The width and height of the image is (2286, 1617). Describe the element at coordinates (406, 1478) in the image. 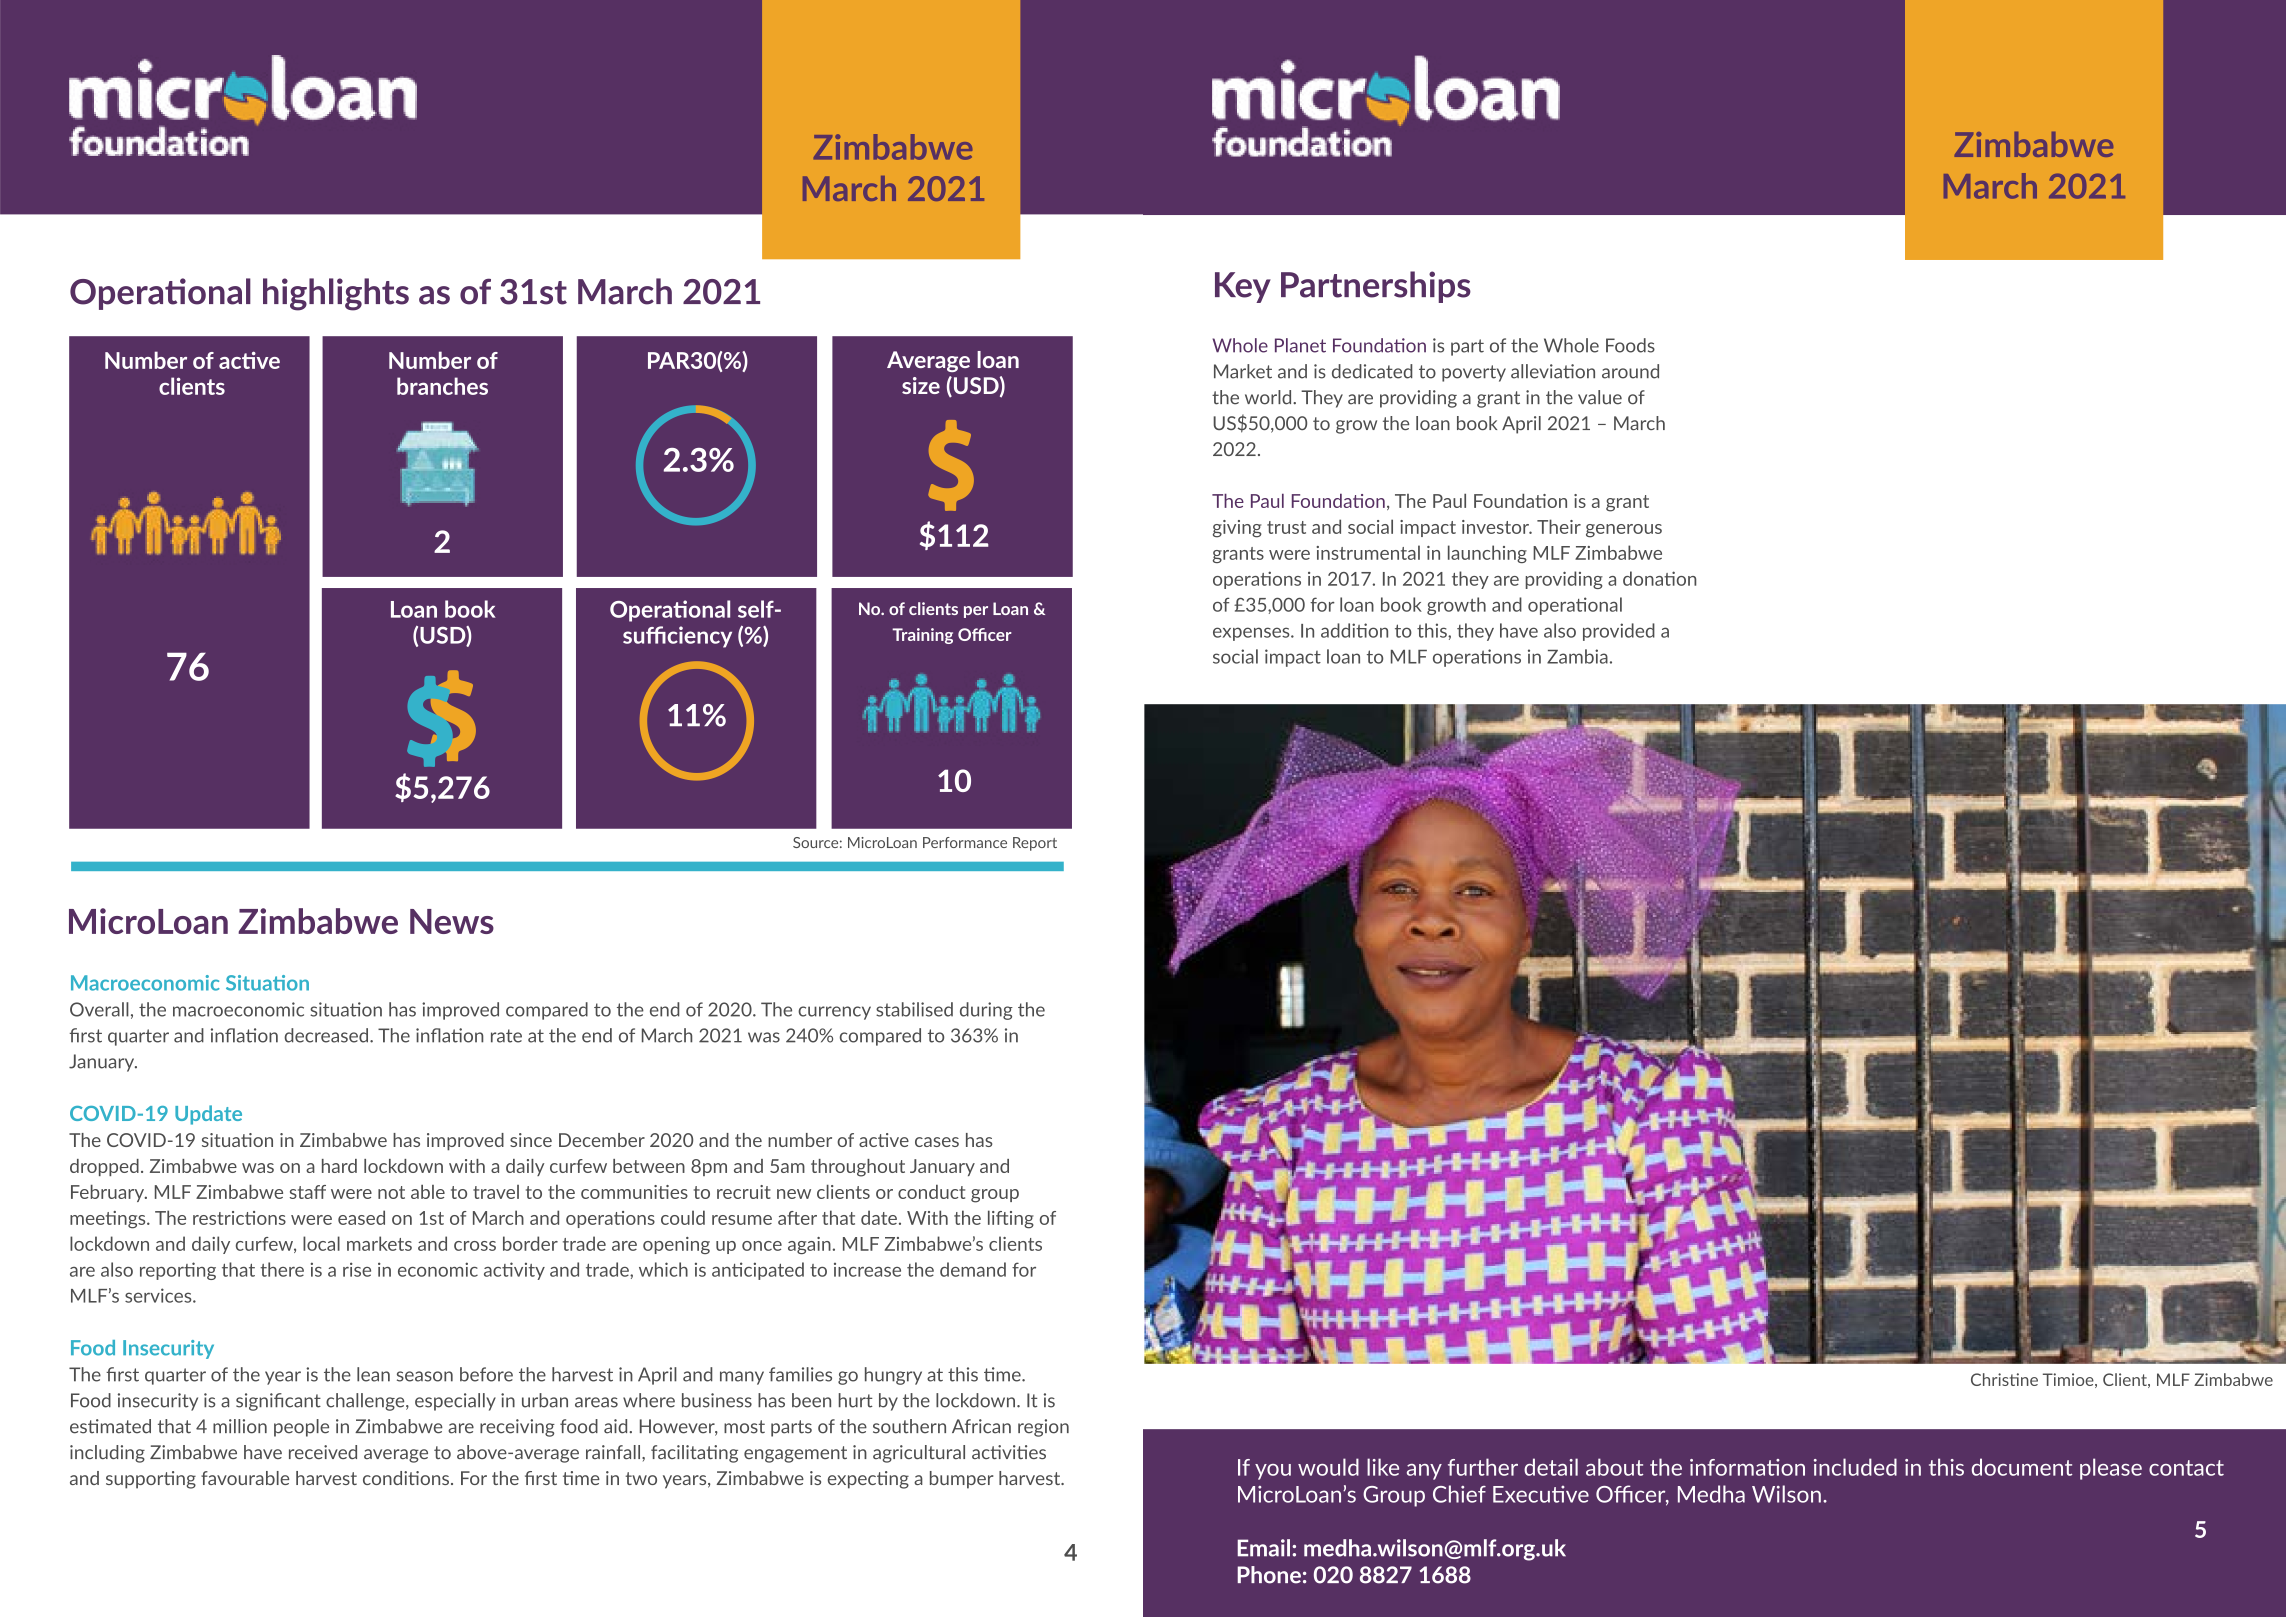

I see `conditions` at that location.
